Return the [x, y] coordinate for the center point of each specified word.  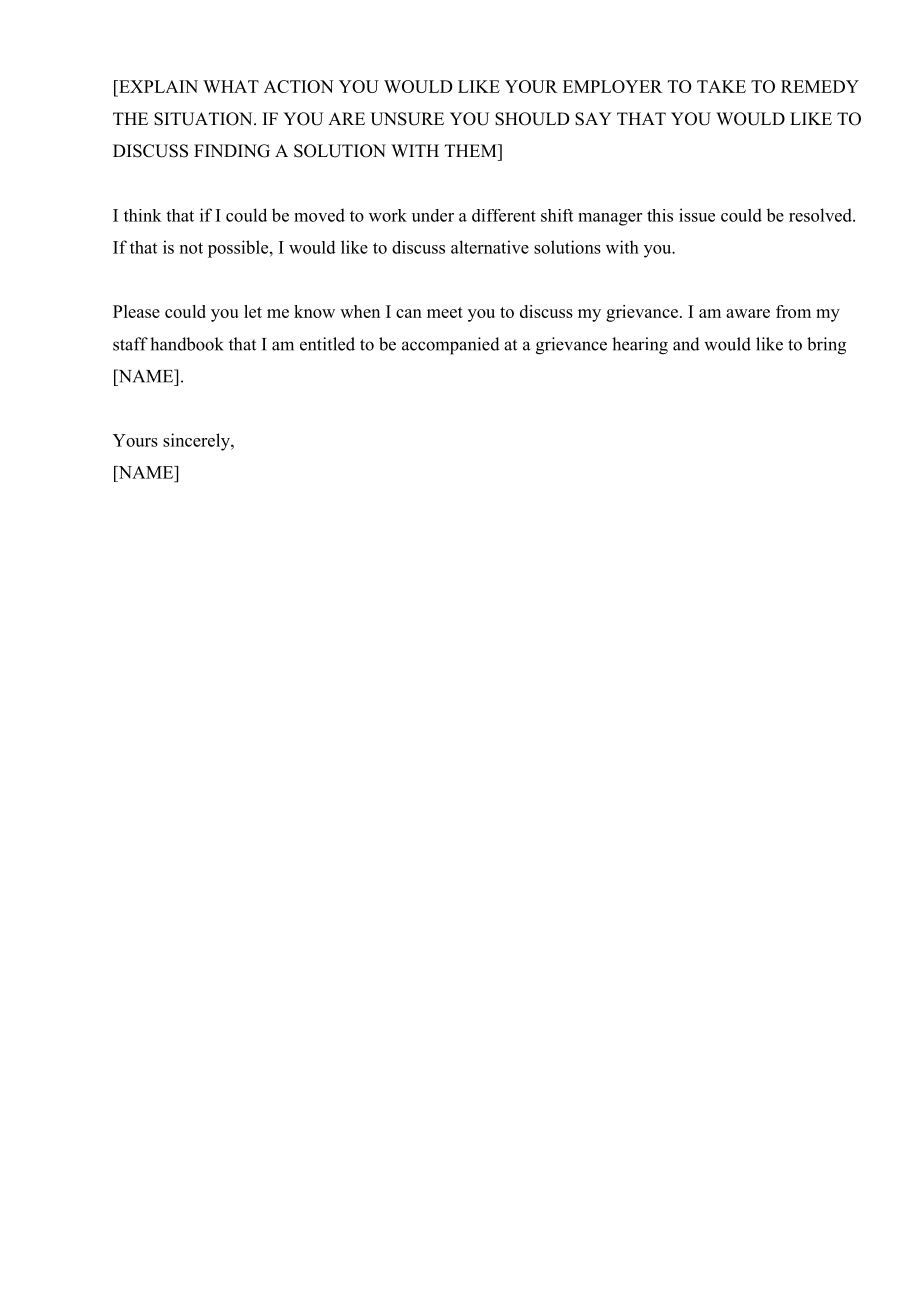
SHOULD [532, 119]
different [504, 215]
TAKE [721, 86]
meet [445, 312]
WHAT [231, 86]
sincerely [197, 442]
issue [697, 215]
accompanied [451, 346]
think [143, 215]
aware [748, 313]
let [253, 311]
